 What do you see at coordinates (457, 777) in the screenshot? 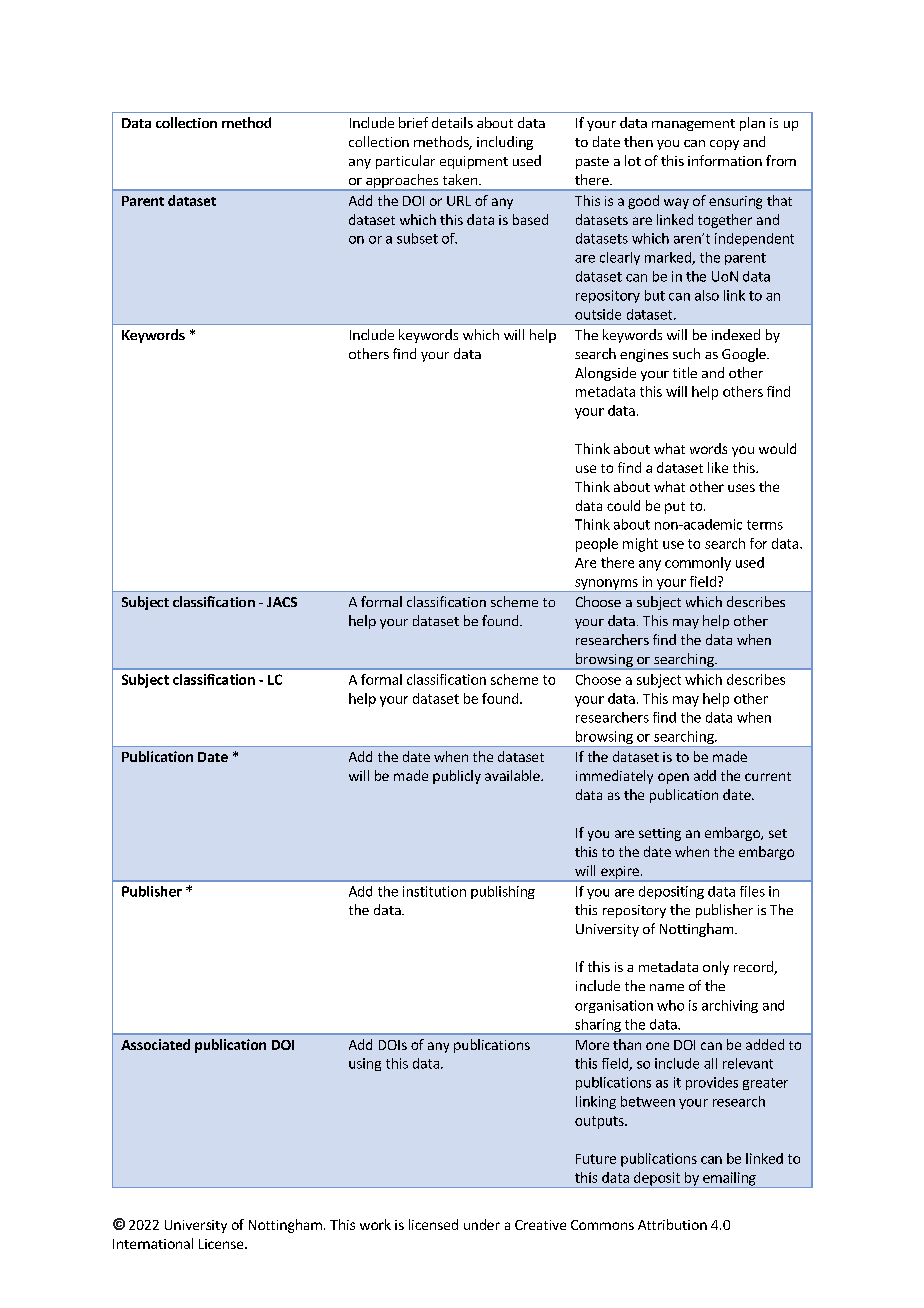
I see `publicly` at bounding box center [457, 777].
